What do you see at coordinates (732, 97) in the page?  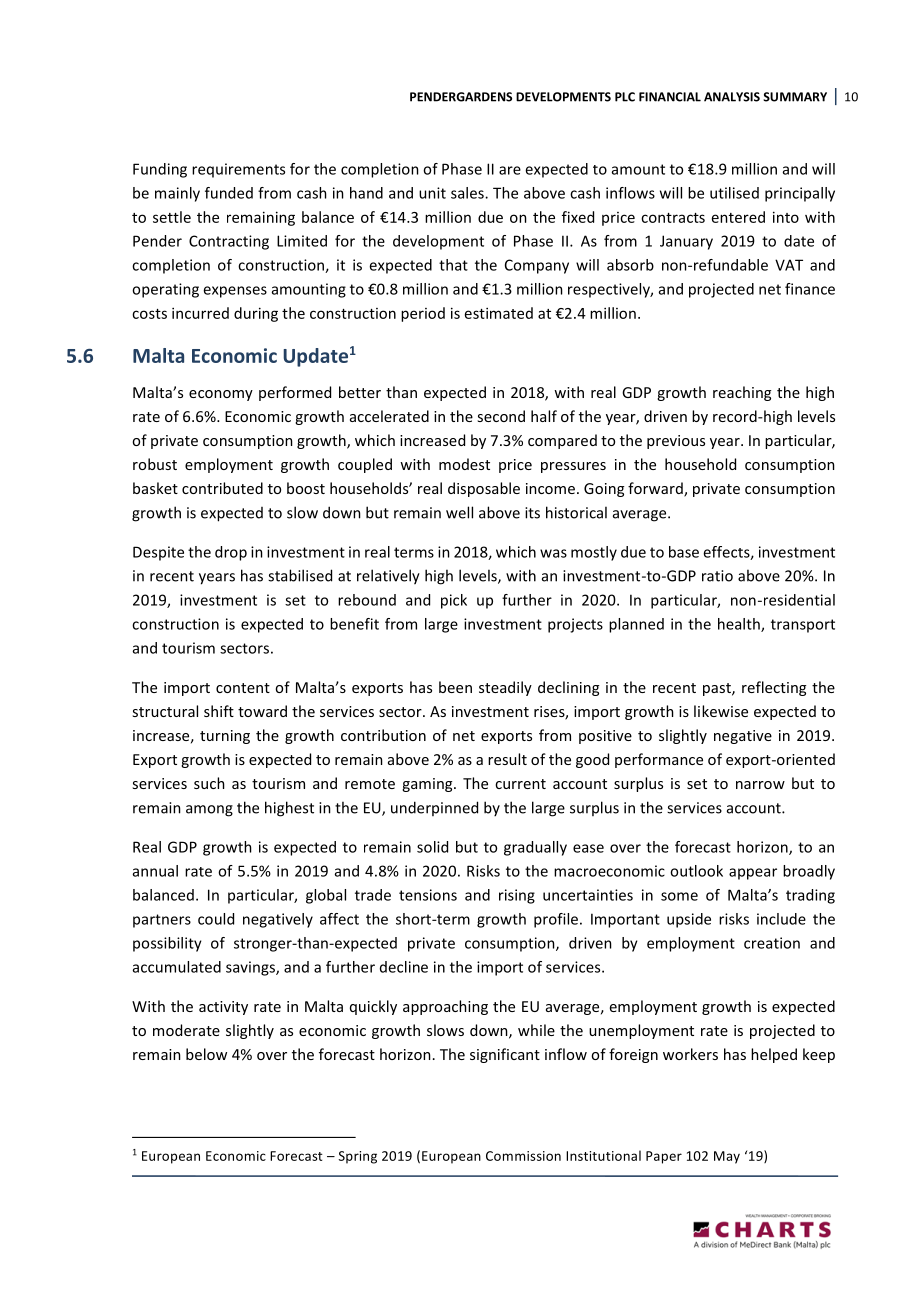 I see `ANALYSIS` at bounding box center [732, 97].
